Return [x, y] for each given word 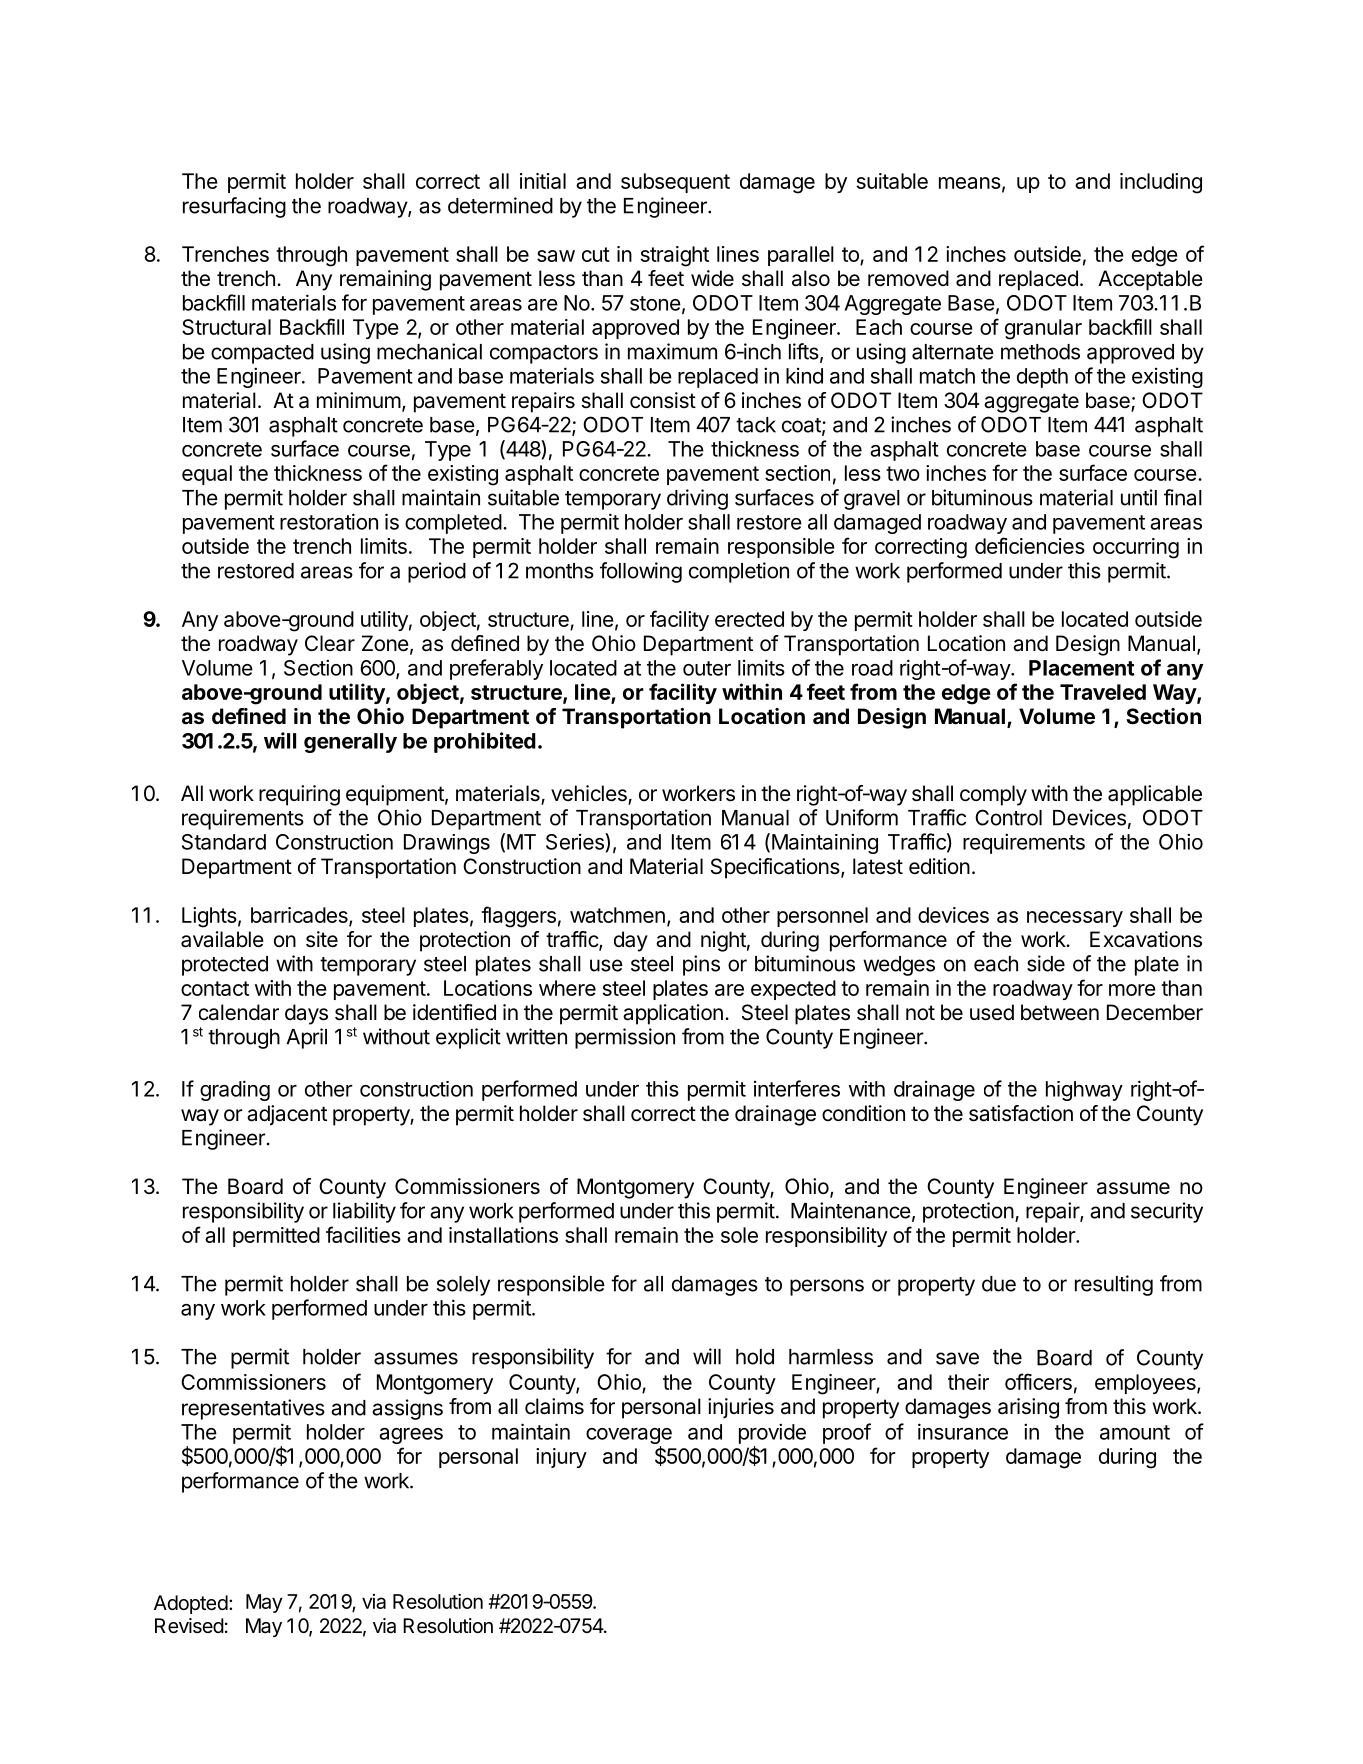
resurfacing [234, 207]
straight [675, 256]
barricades [300, 916]
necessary [1075, 919]
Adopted [191, 1604]
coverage [629, 1437]
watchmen [617, 915]
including [1161, 183]
